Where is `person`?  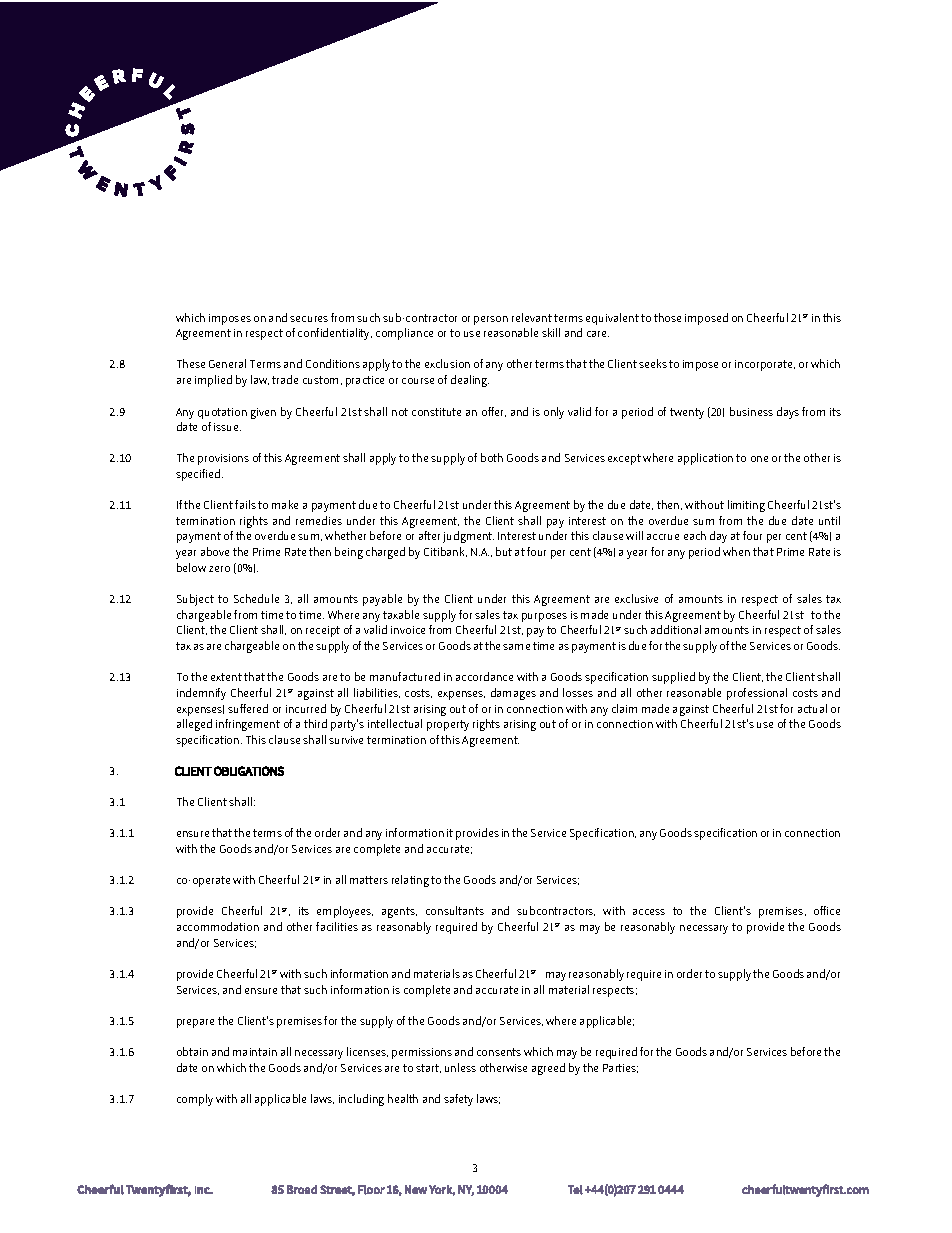
person is located at coordinates (491, 320).
